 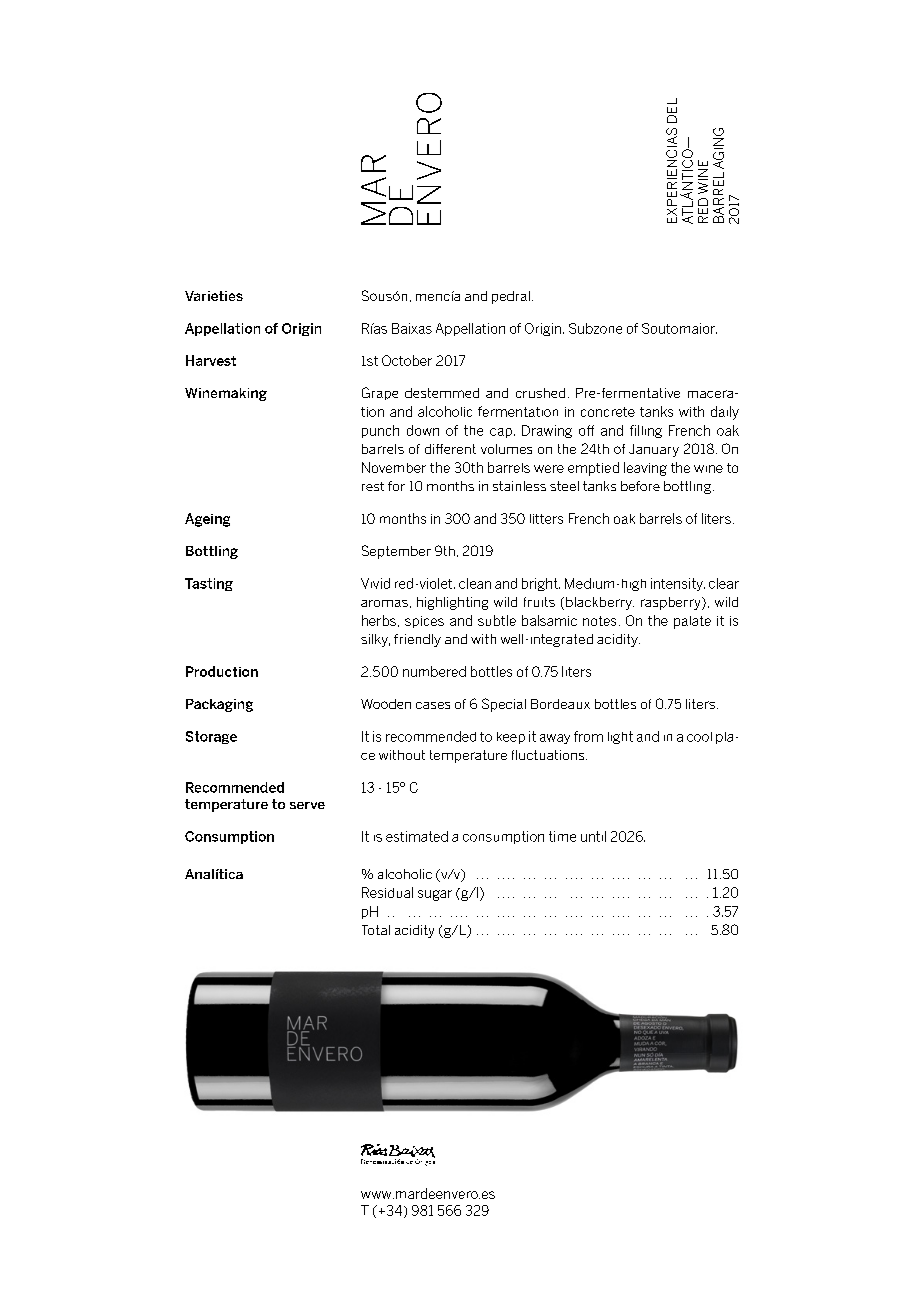 I want to click on subtle, so click(x=497, y=620).
